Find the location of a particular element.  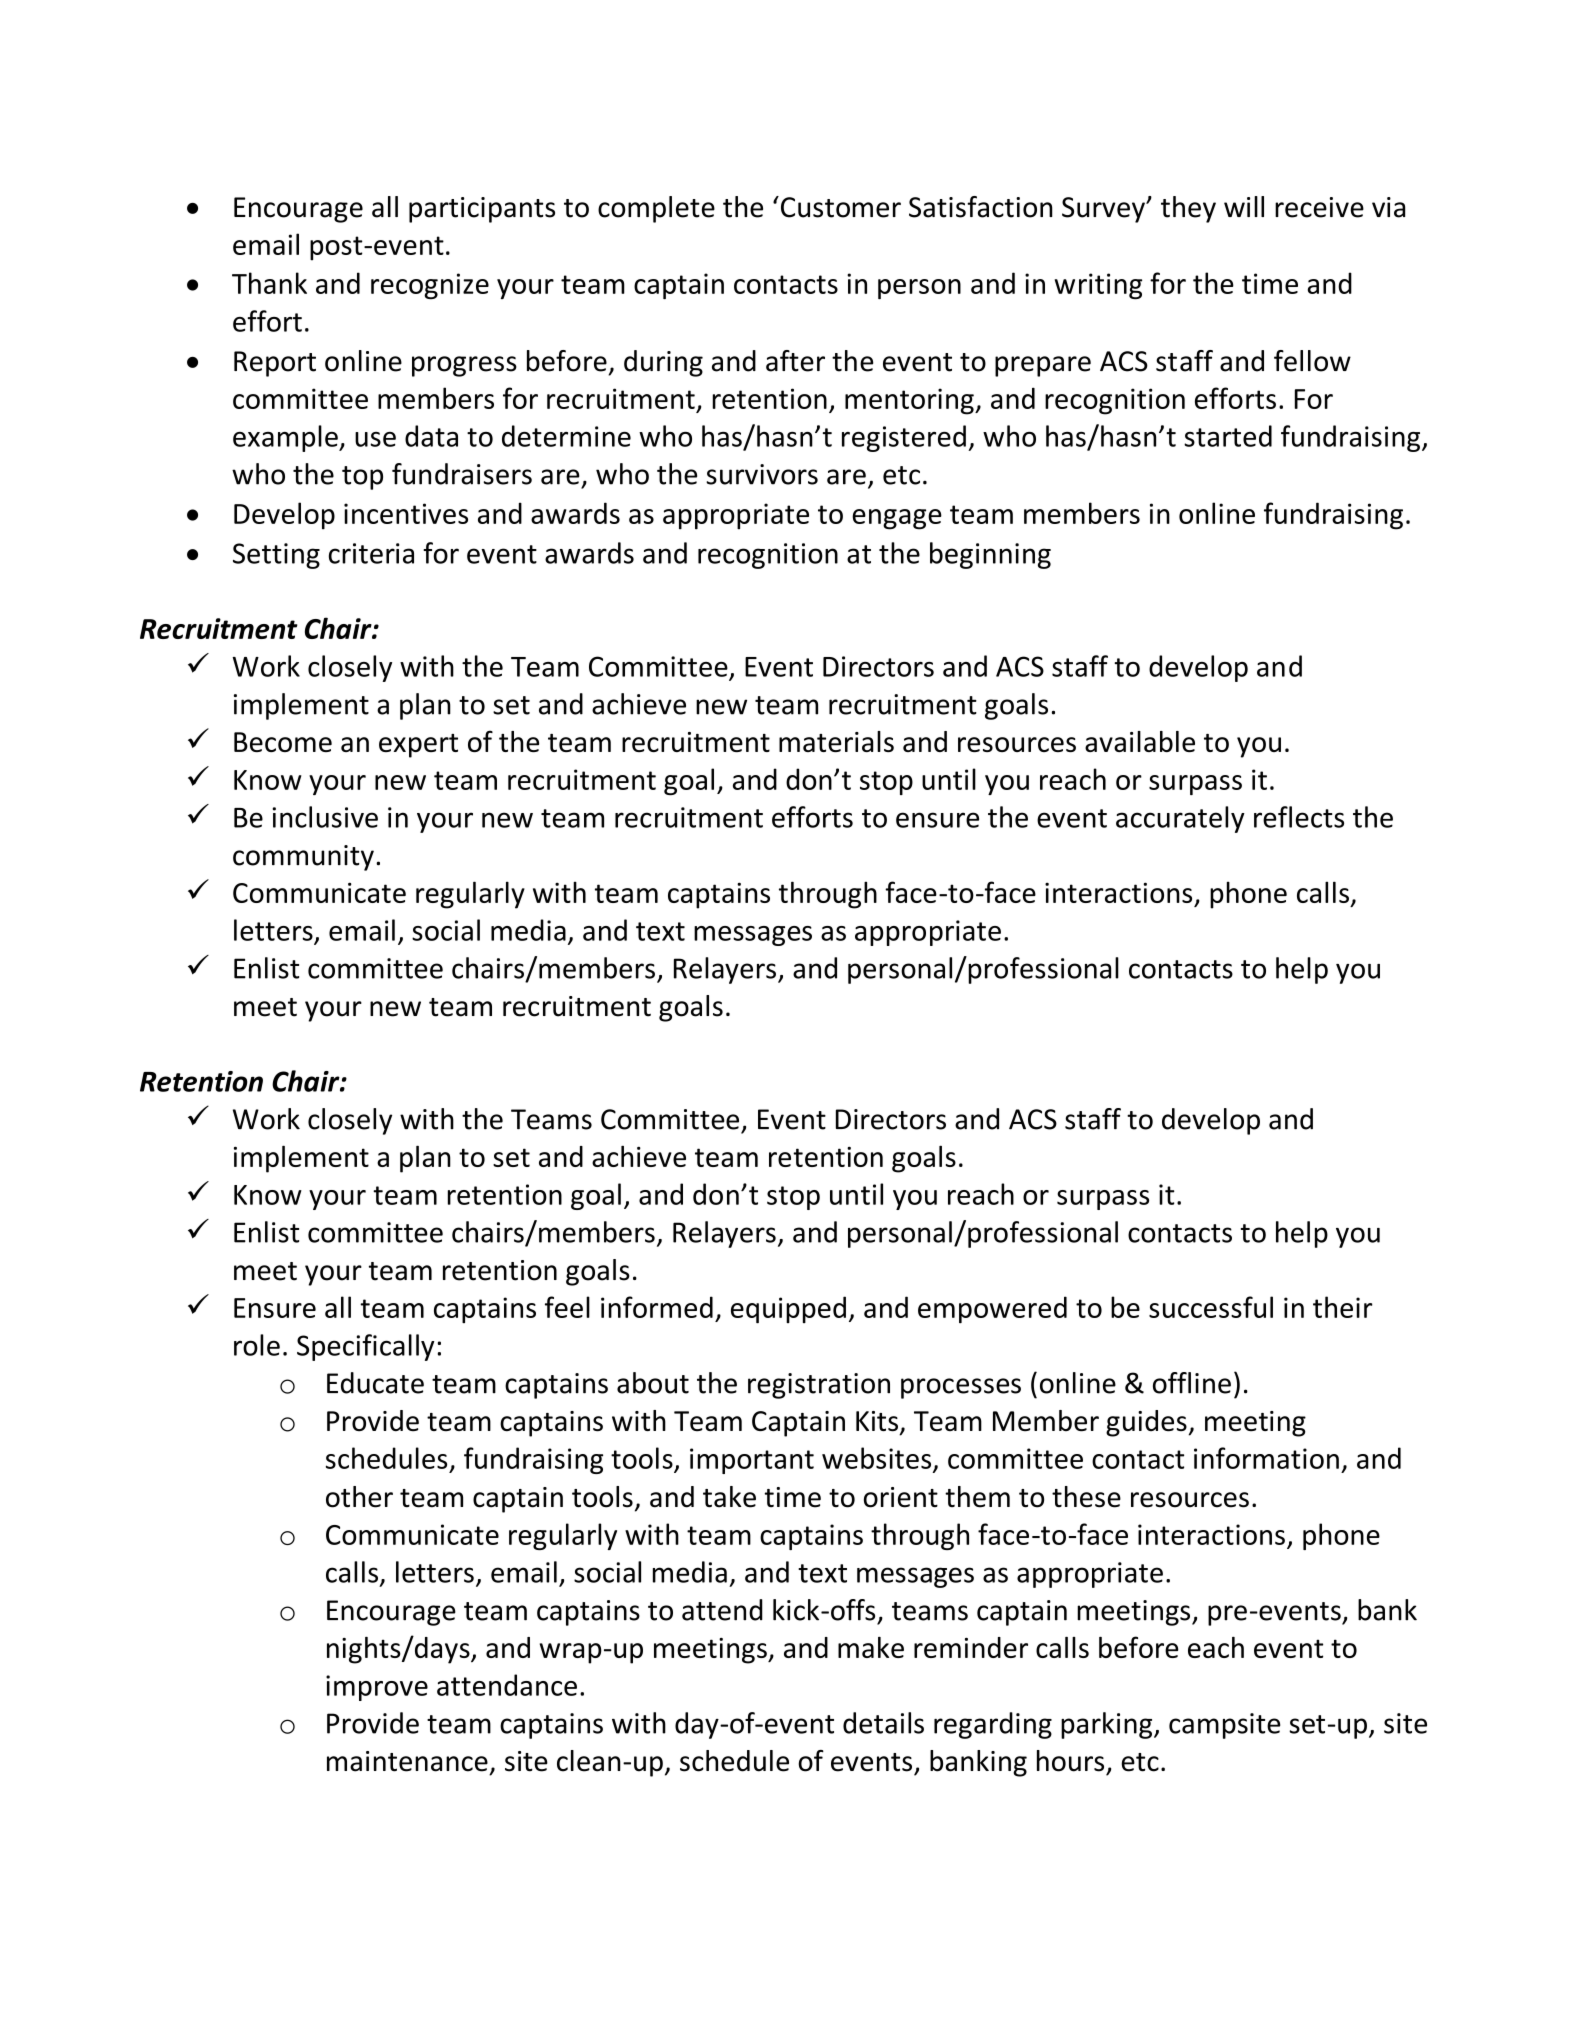

materials is located at coordinates (836, 741).
